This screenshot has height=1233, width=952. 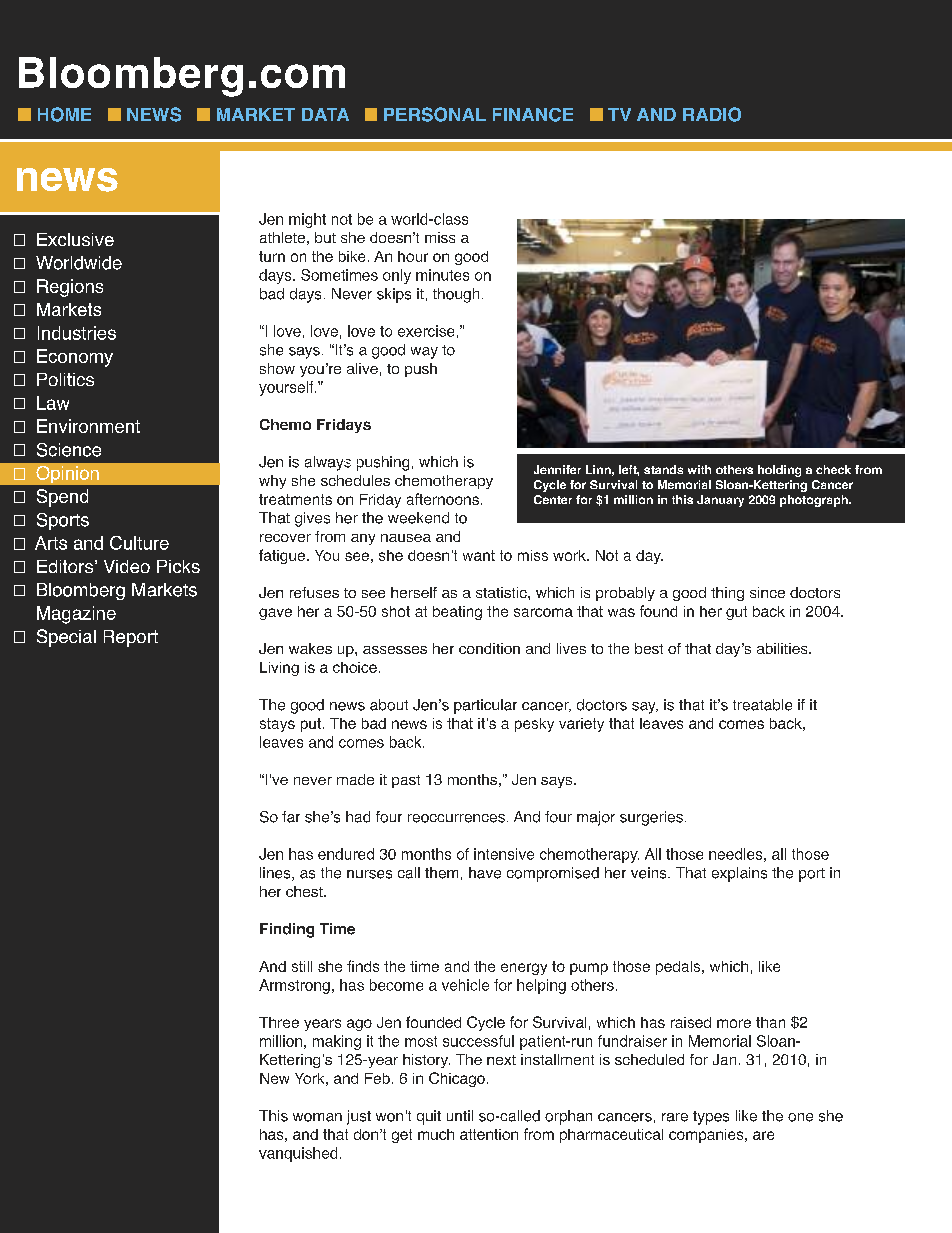 I want to click on PERSONAL, so click(x=435, y=114).
